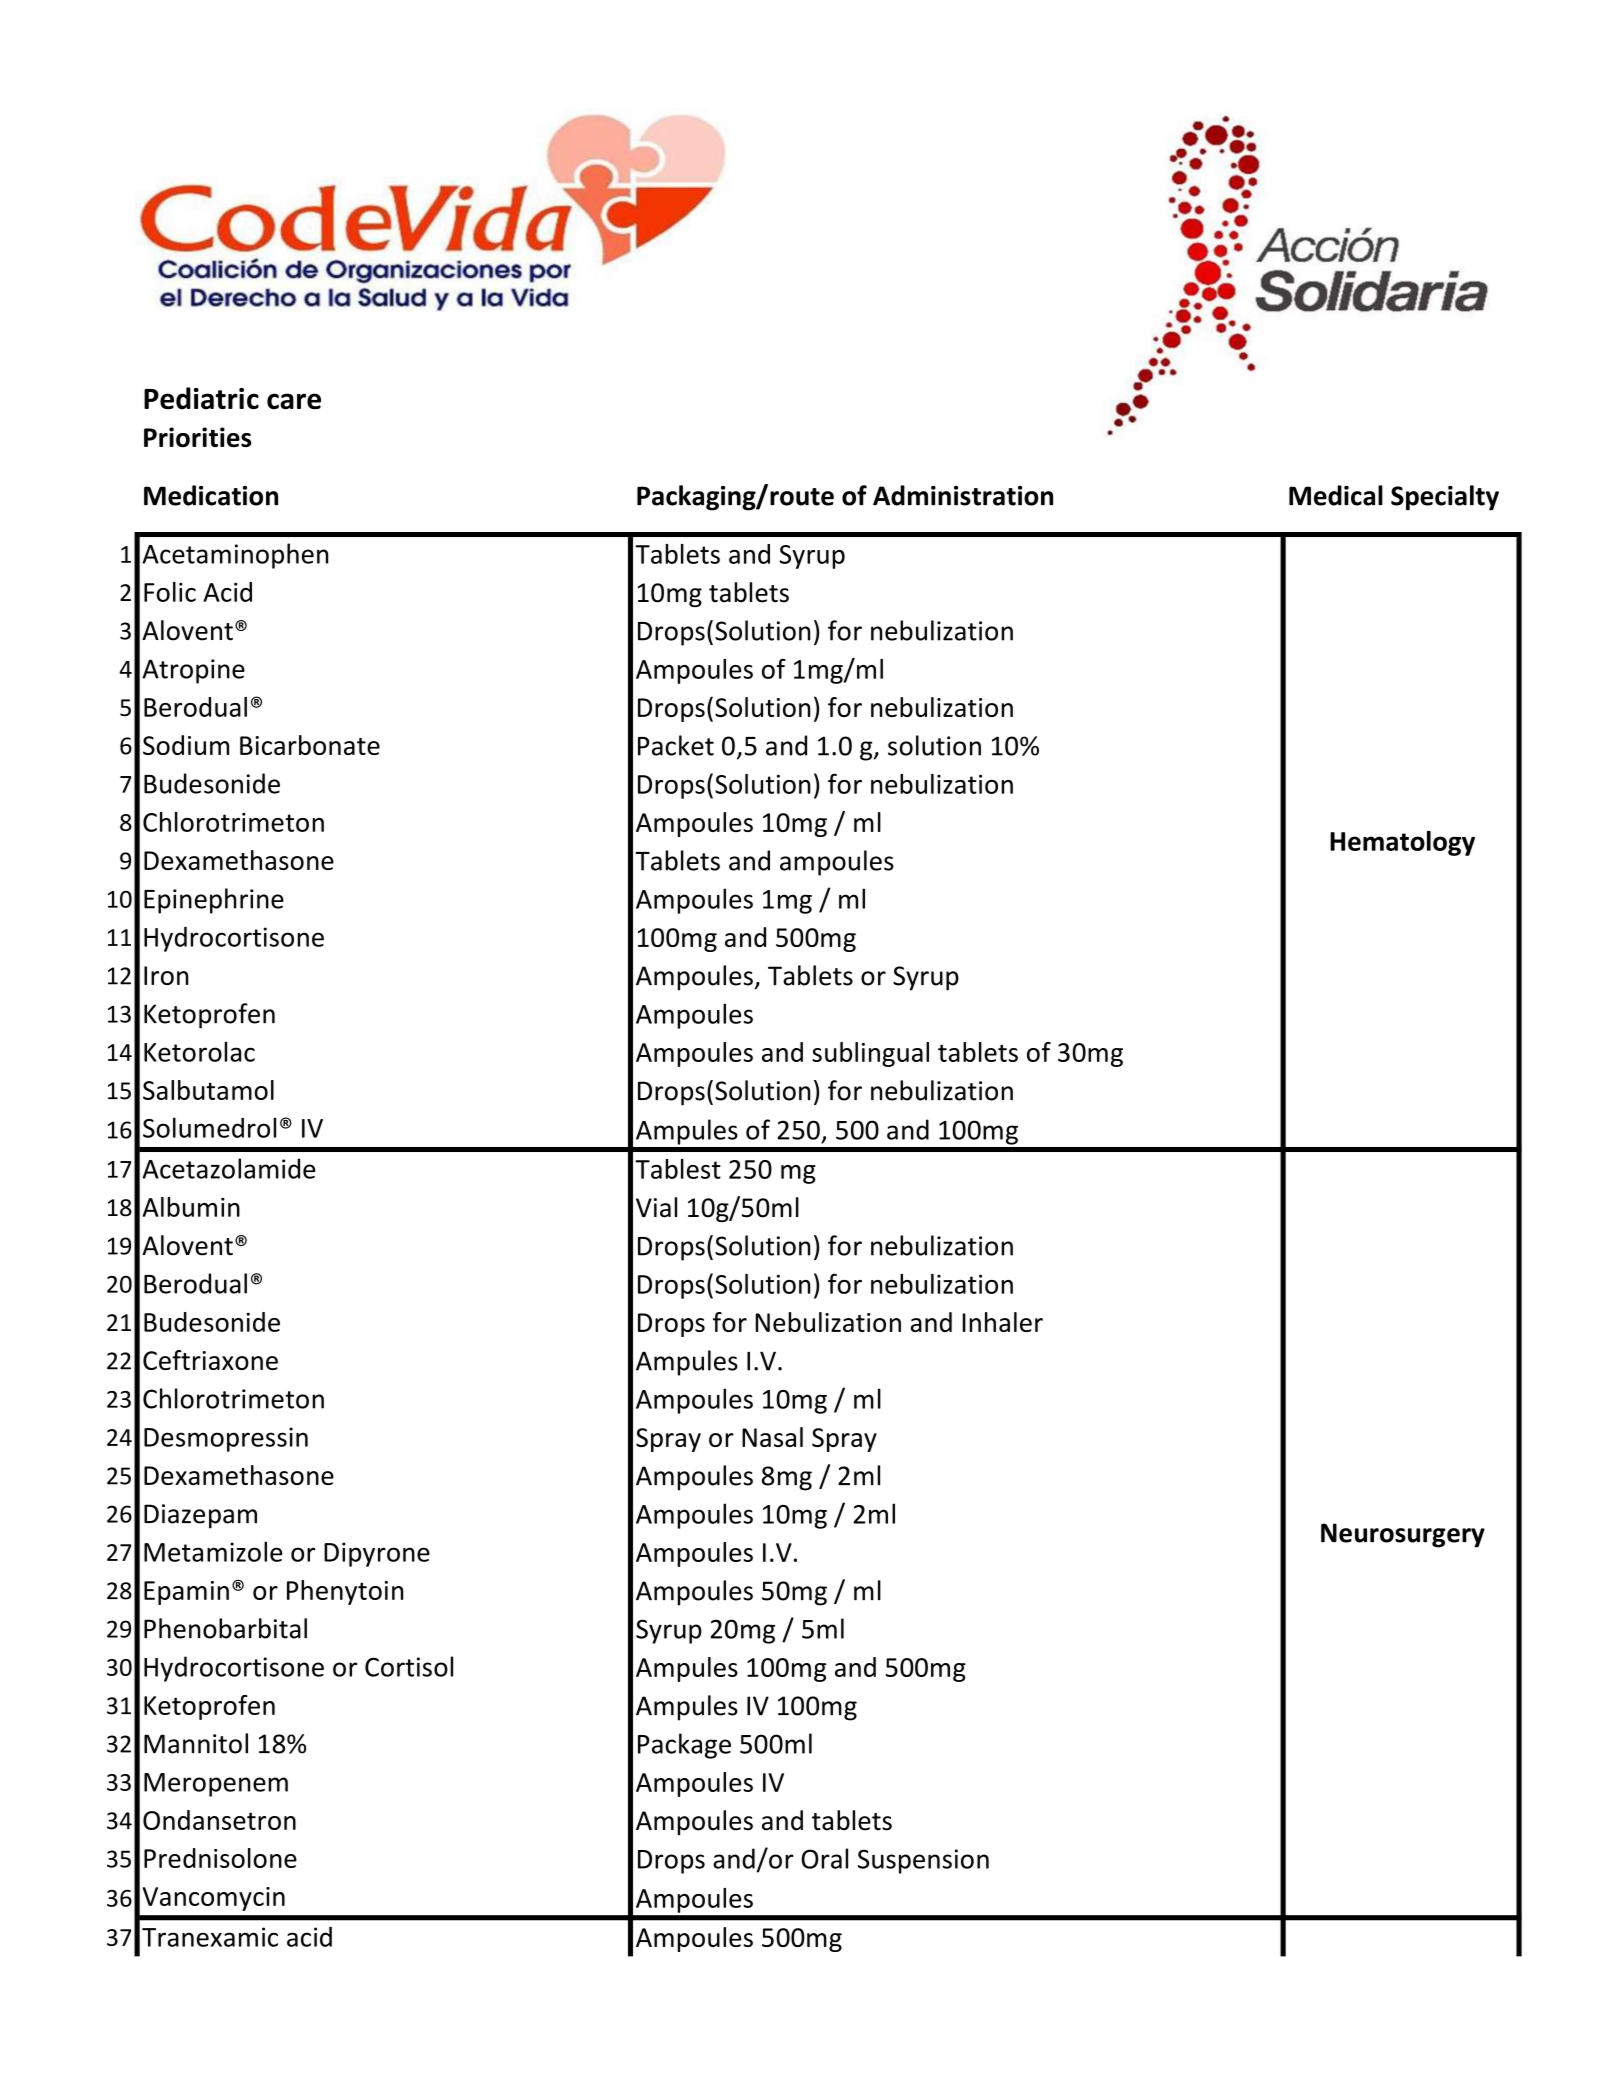 Image resolution: width=1615 pixels, height=2090 pixels. I want to click on Albumin, so click(191, 1207).
